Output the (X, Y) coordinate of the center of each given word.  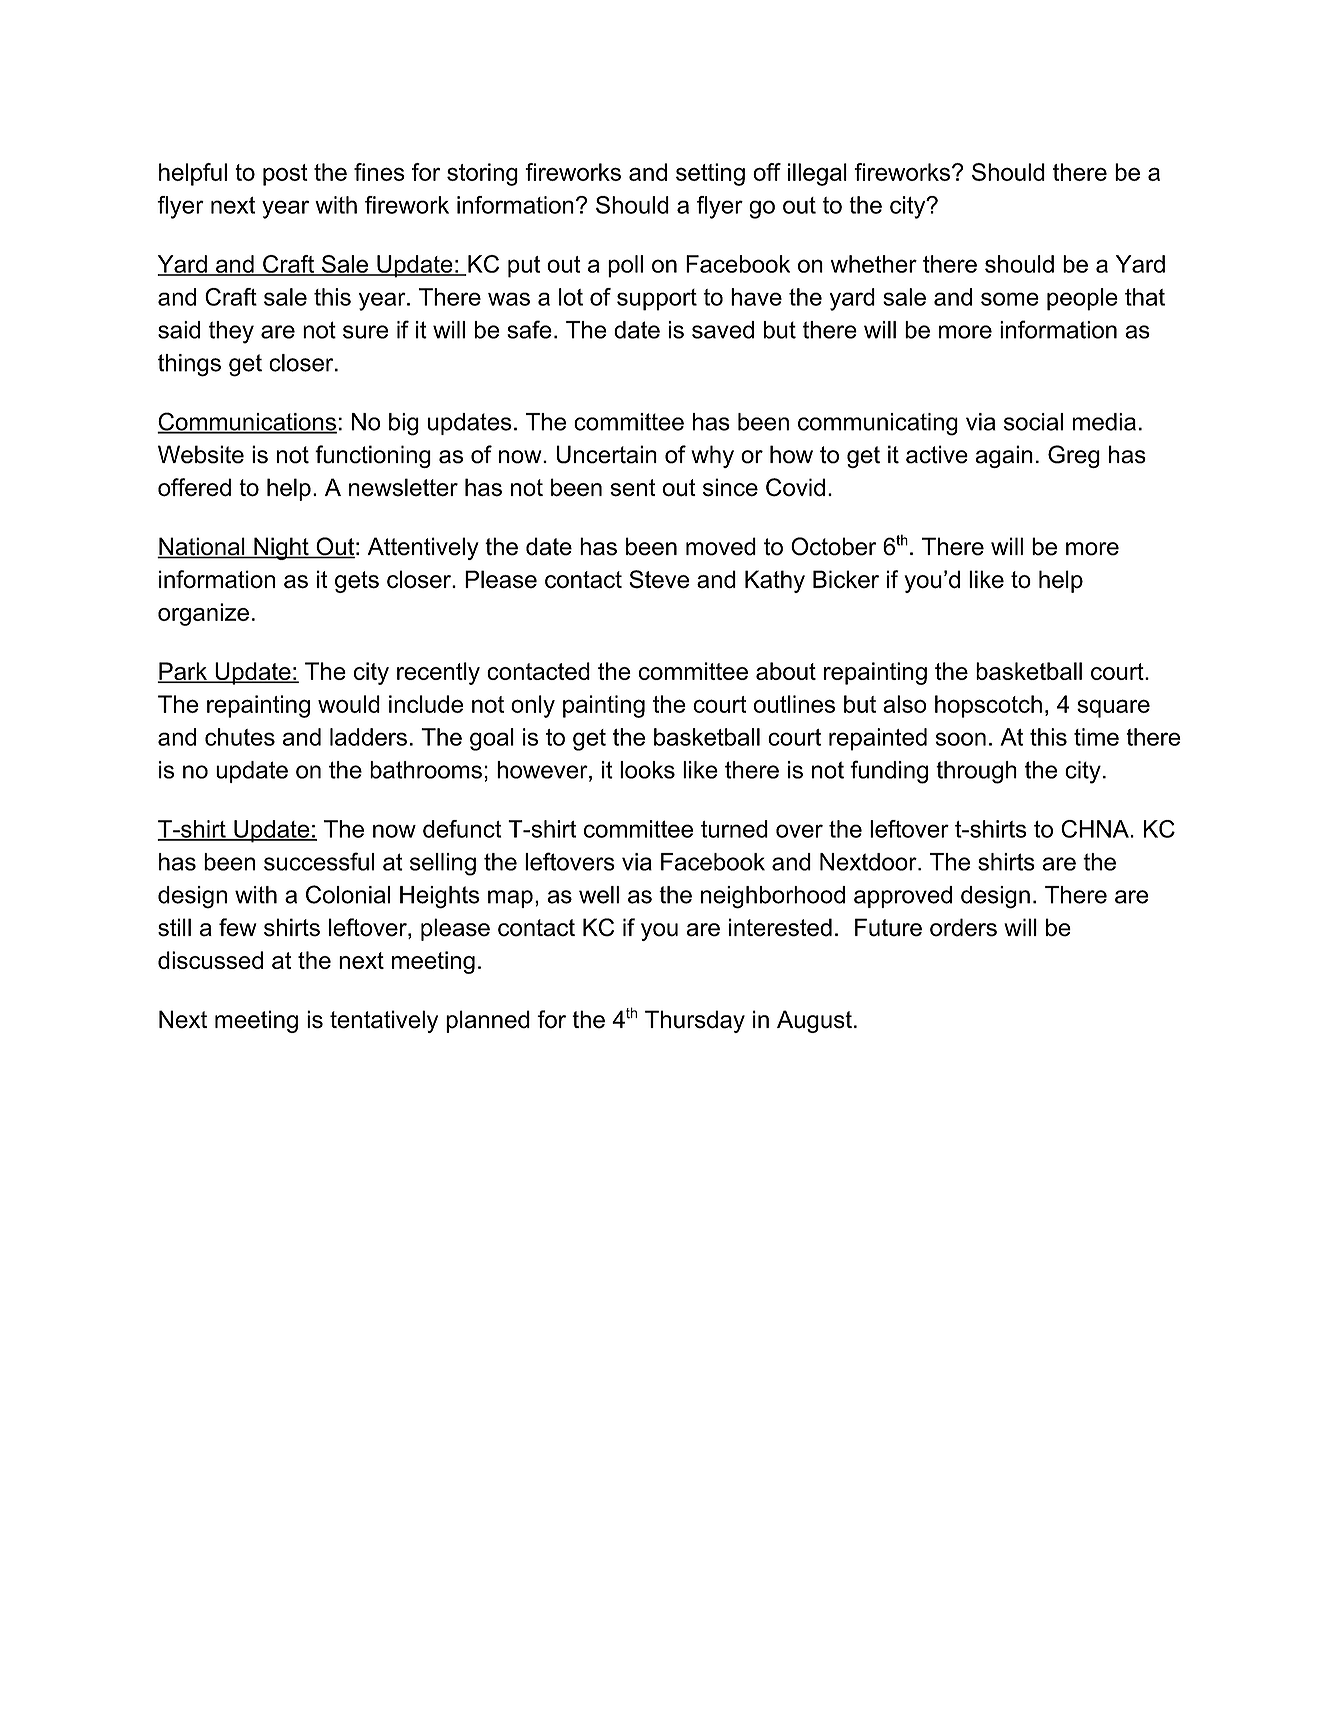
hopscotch (988, 706)
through (976, 772)
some (1010, 299)
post (285, 175)
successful (319, 861)
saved (723, 330)
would (349, 704)
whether (873, 264)
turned (734, 829)
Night (281, 548)
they (231, 332)
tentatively (384, 1021)
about (786, 671)
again (1004, 456)
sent (632, 488)
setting (710, 174)
